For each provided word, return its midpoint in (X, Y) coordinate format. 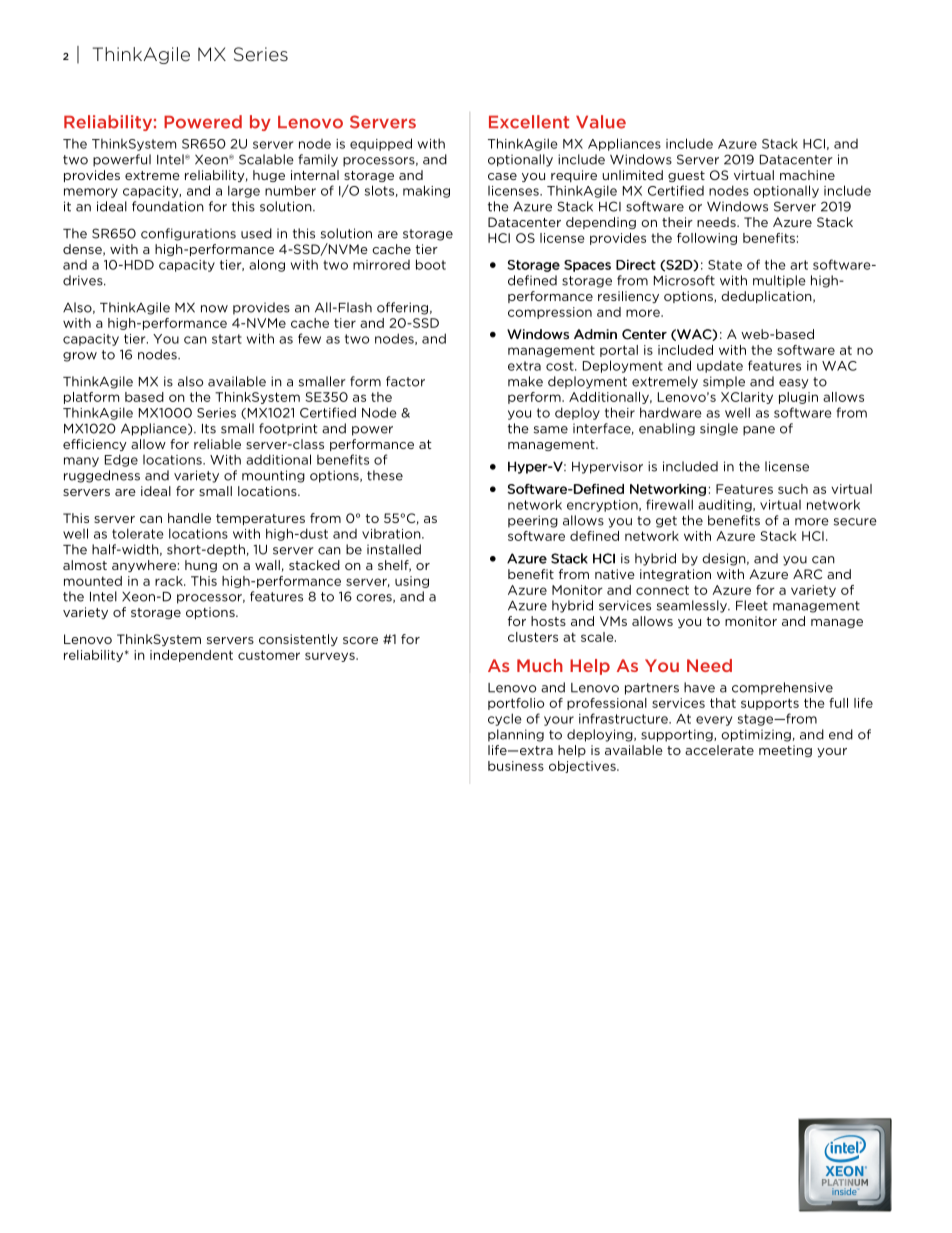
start (227, 339)
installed (394, 549)
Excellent (529, 122)
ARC (807, 574)
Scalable (266, 159)
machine (807, 175)
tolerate (138, 533)
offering (402, 308)
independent (191, 656)
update (720, 366)
